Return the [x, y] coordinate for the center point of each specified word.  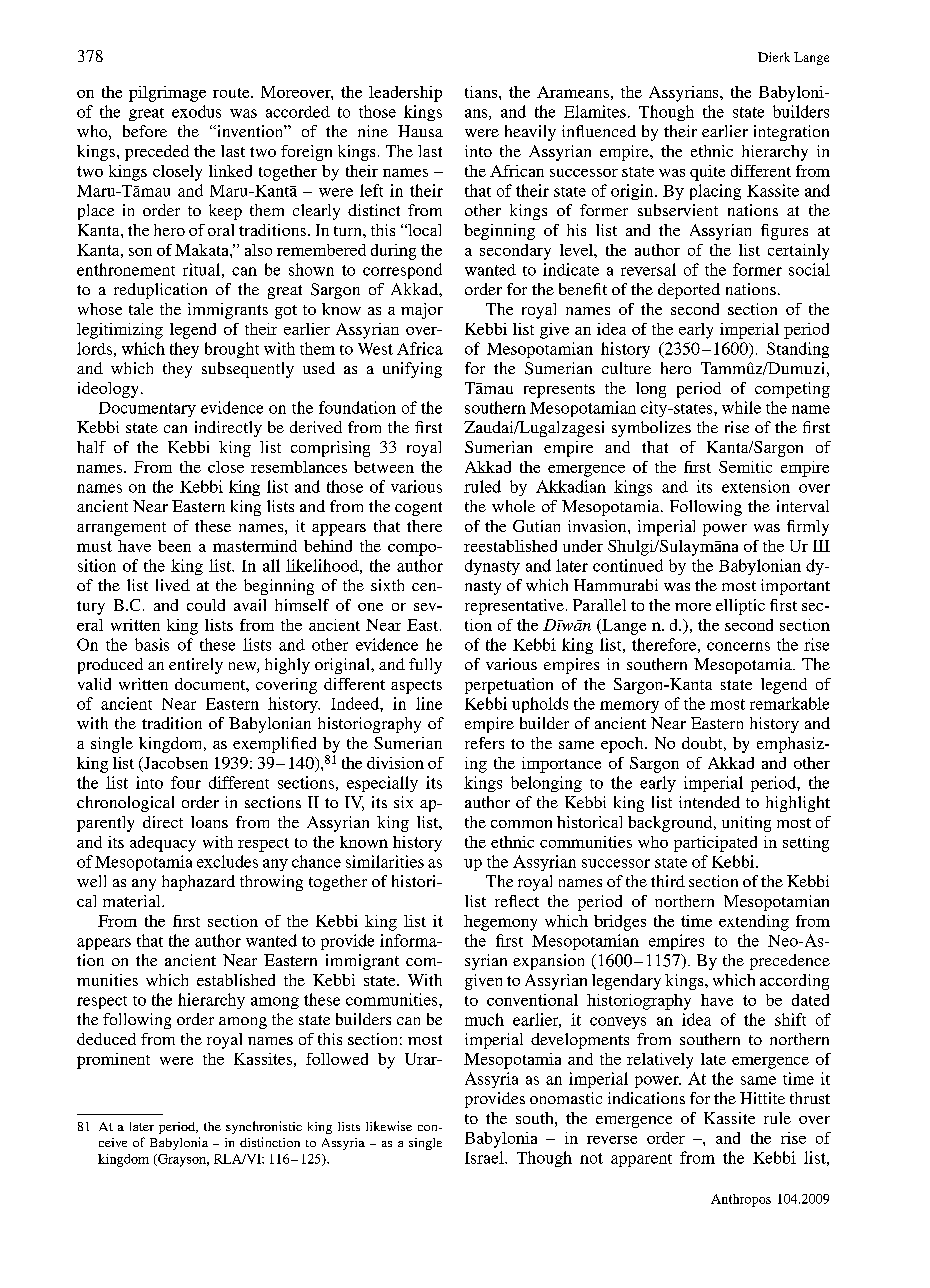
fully [425, 666]
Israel [485, 1157]
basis [152, 644]
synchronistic [264, 1127]
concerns [738, 646]
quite [707, 173]
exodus [196, 111]
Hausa [420, 131]
